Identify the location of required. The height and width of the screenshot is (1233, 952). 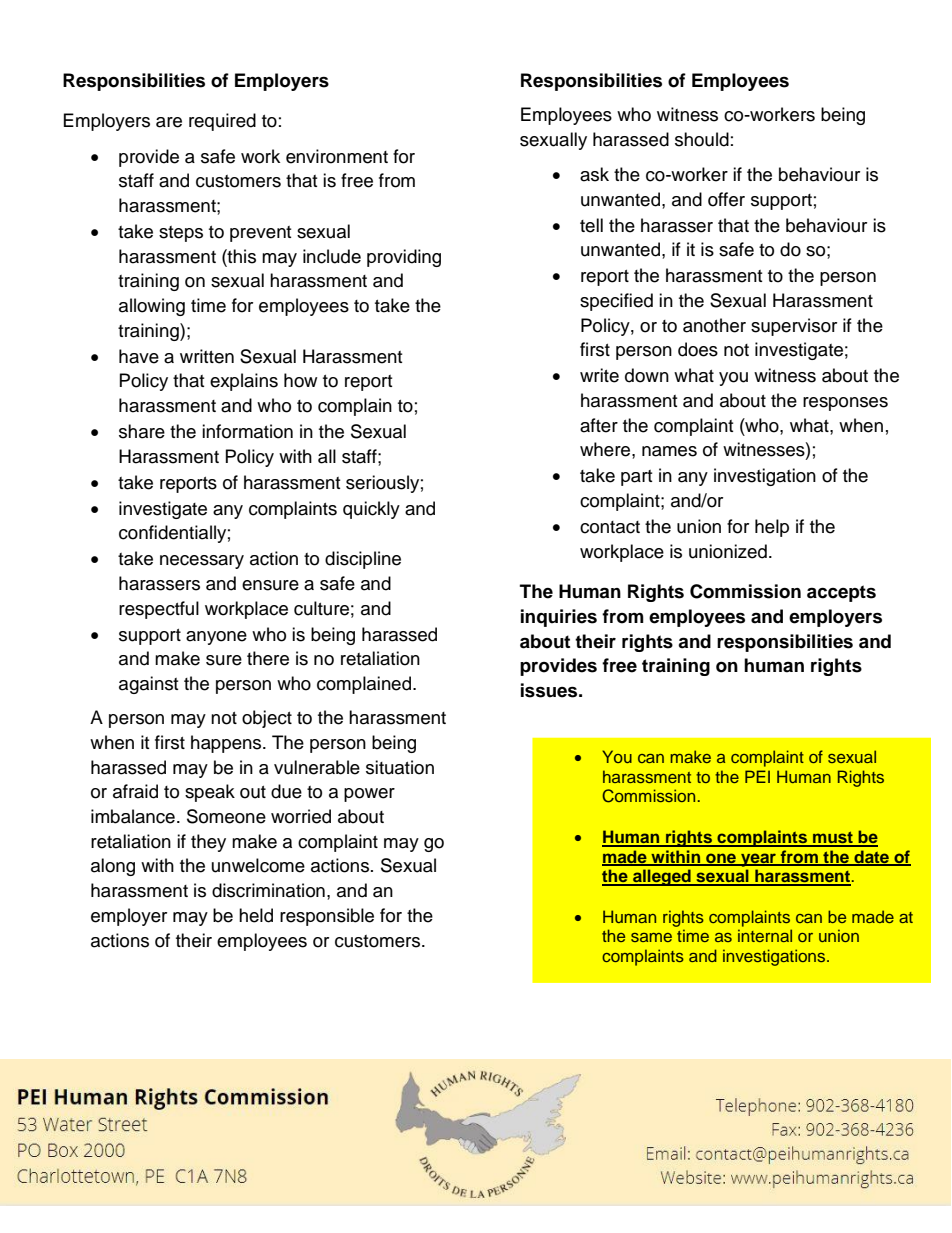
(222, 122).
